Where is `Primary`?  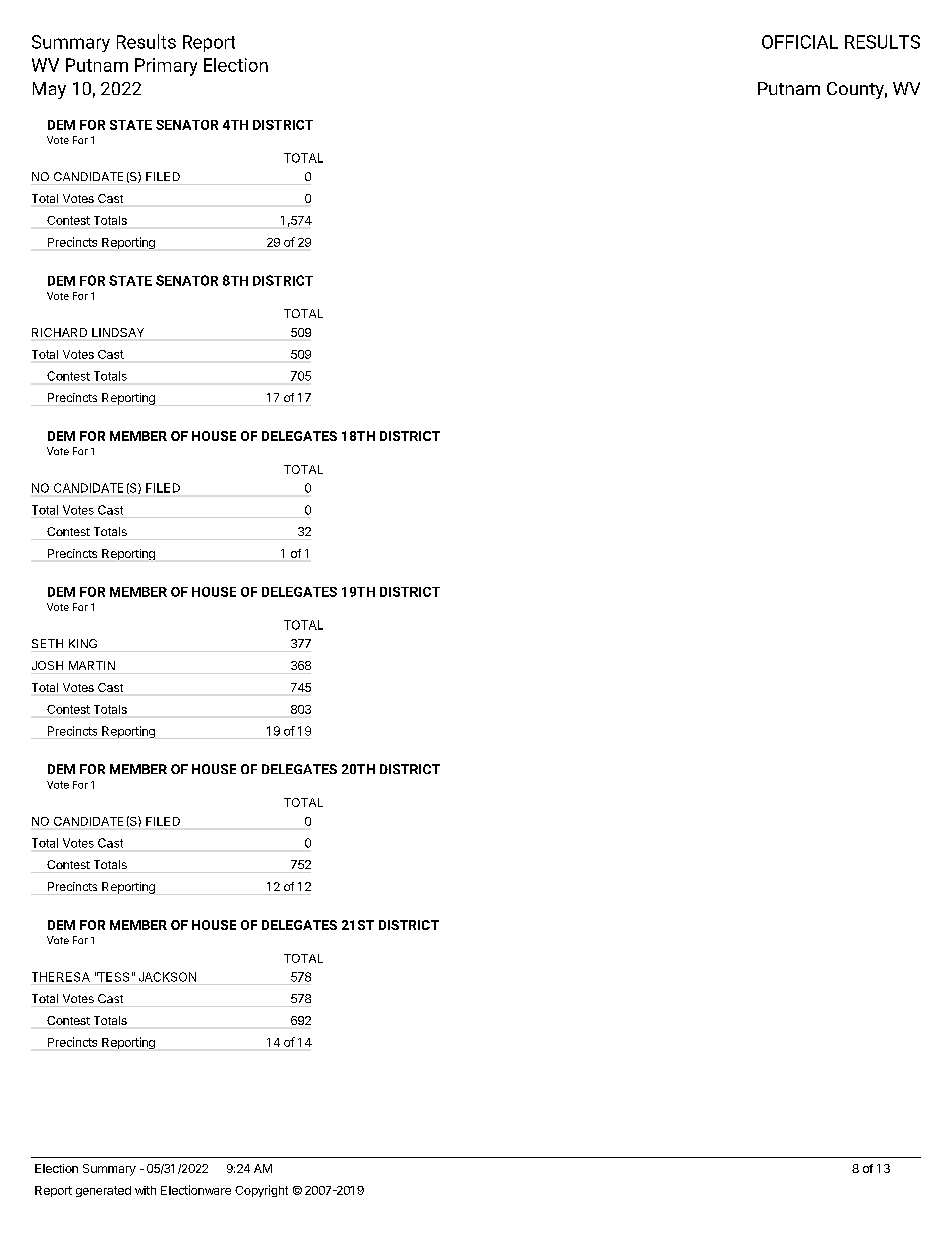
Primary is located at coordinates (166, 67).
